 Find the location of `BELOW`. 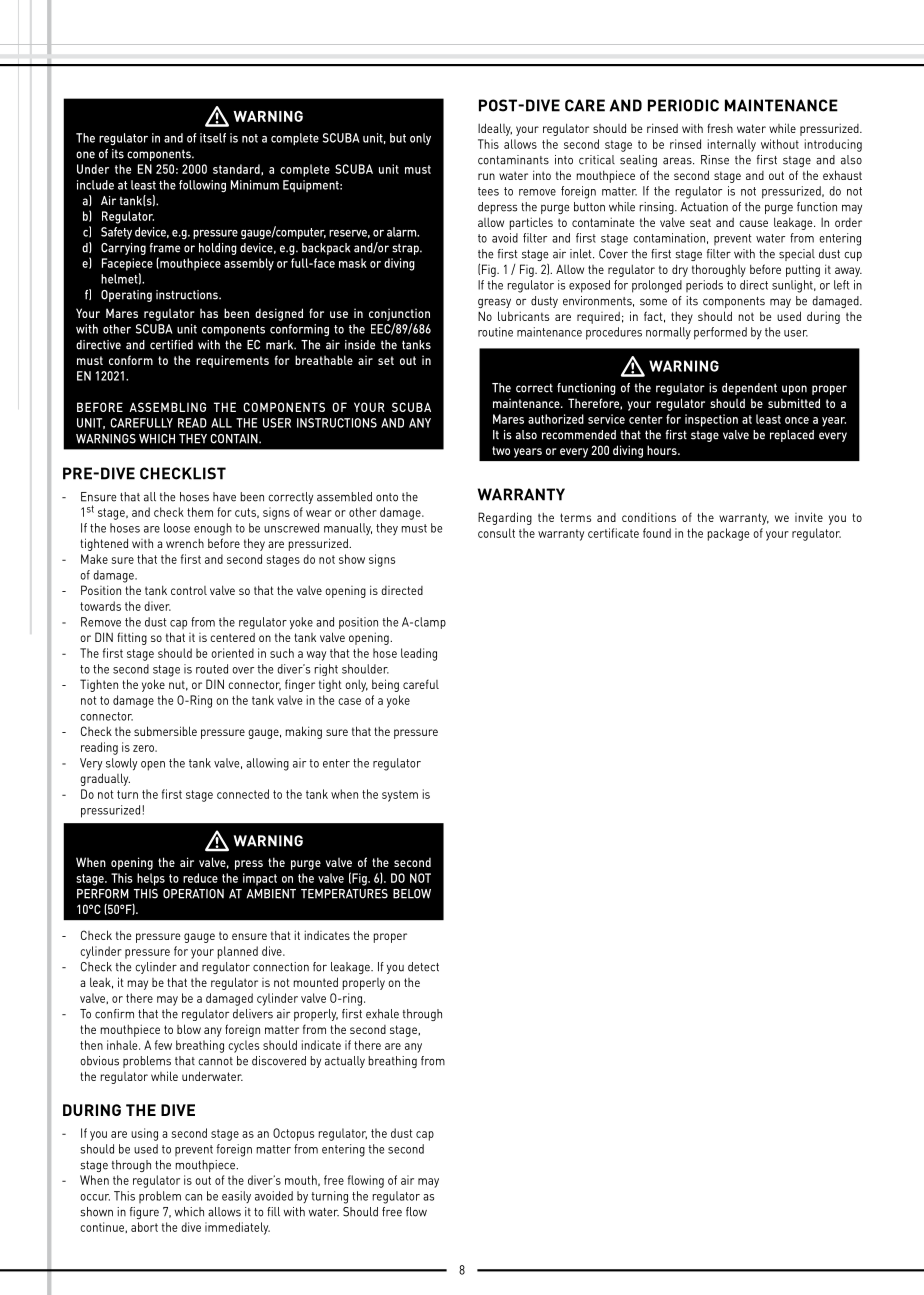

BELOW is located at coordinates (412, 894).
